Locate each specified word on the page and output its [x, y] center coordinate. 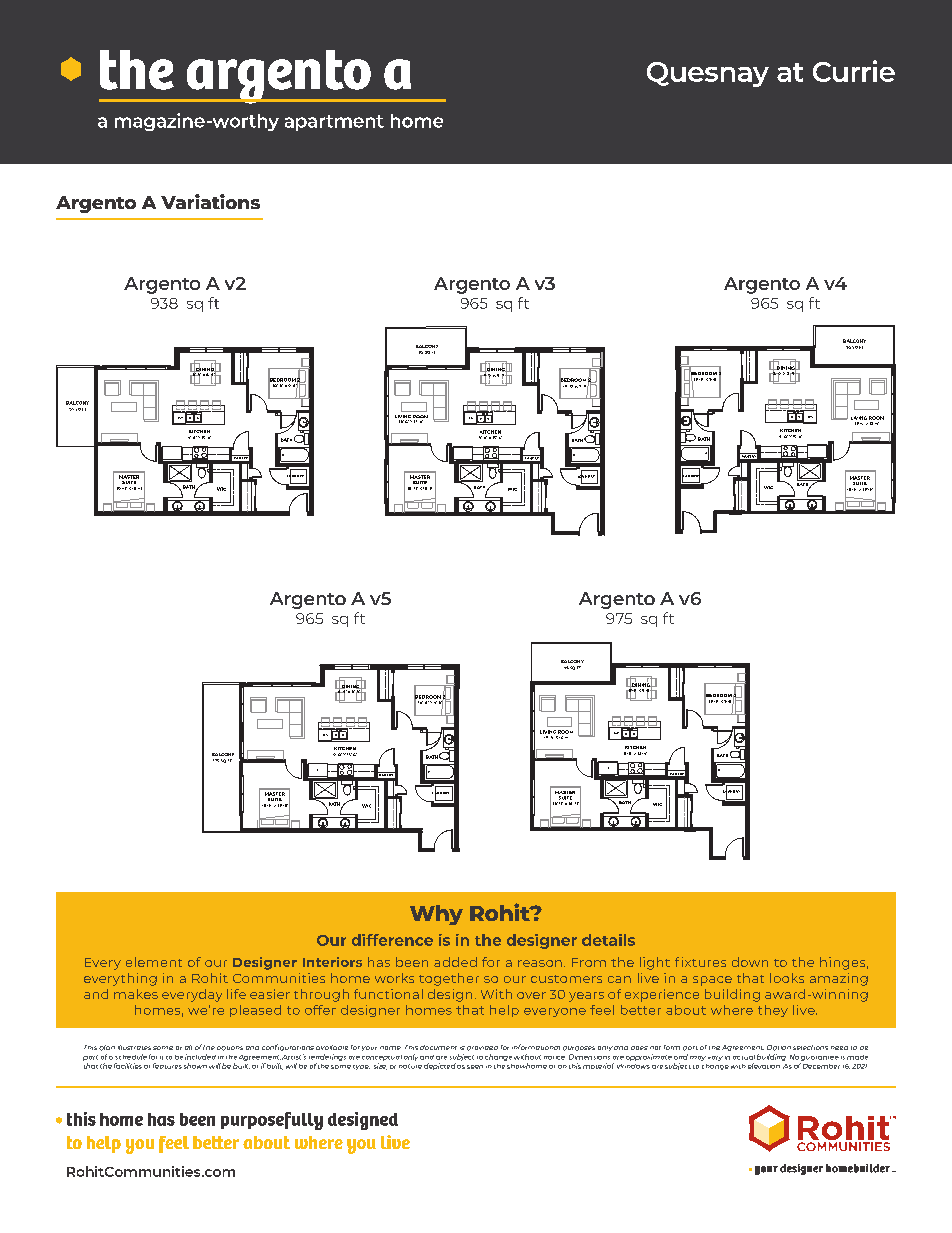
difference [392, 940]
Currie [854, 71]
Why [436, 915]
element [154, 962]
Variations [210, 201]
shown [195, 1066]
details [608, 940]
